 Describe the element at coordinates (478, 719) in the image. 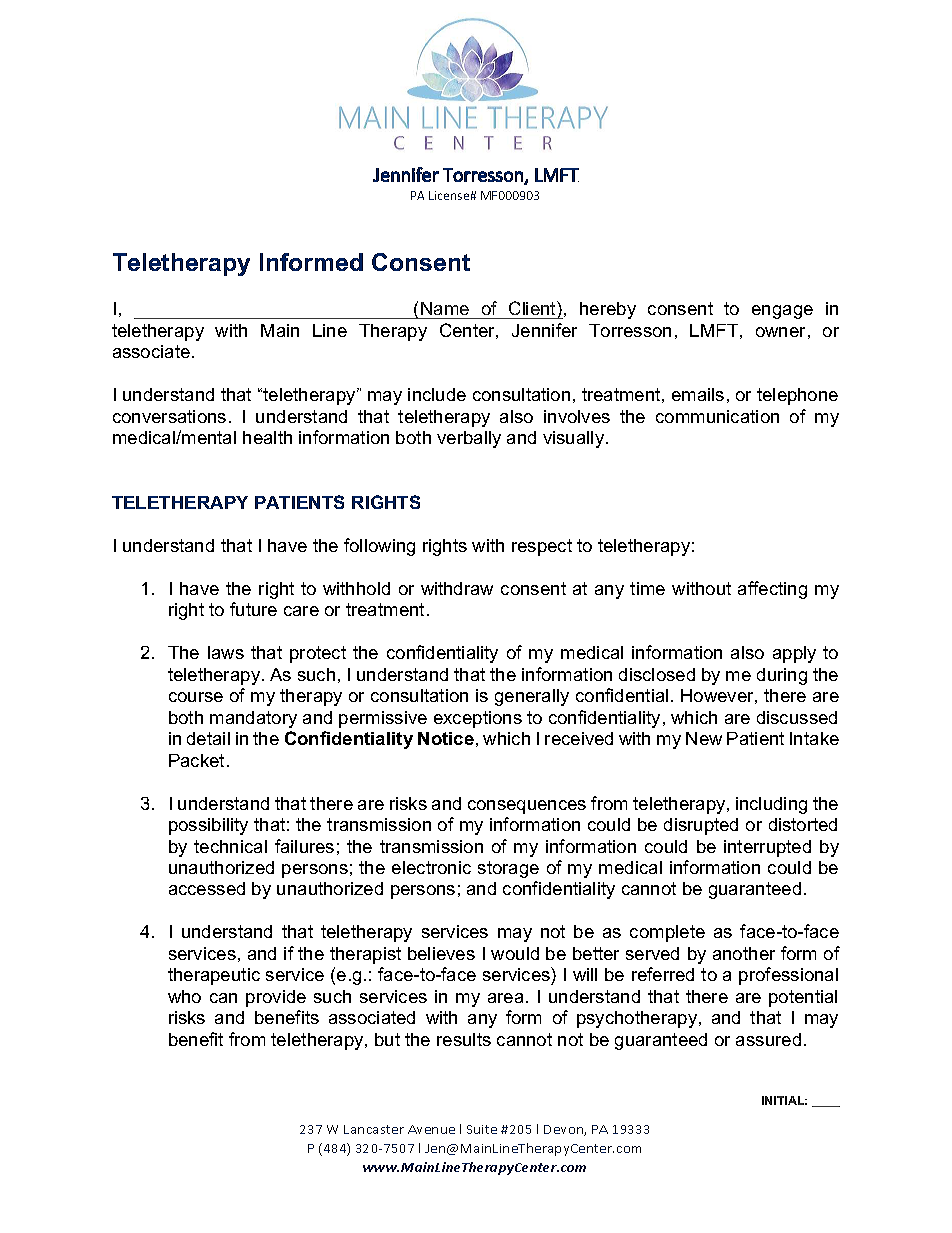

I see `exceptions` at that location.
